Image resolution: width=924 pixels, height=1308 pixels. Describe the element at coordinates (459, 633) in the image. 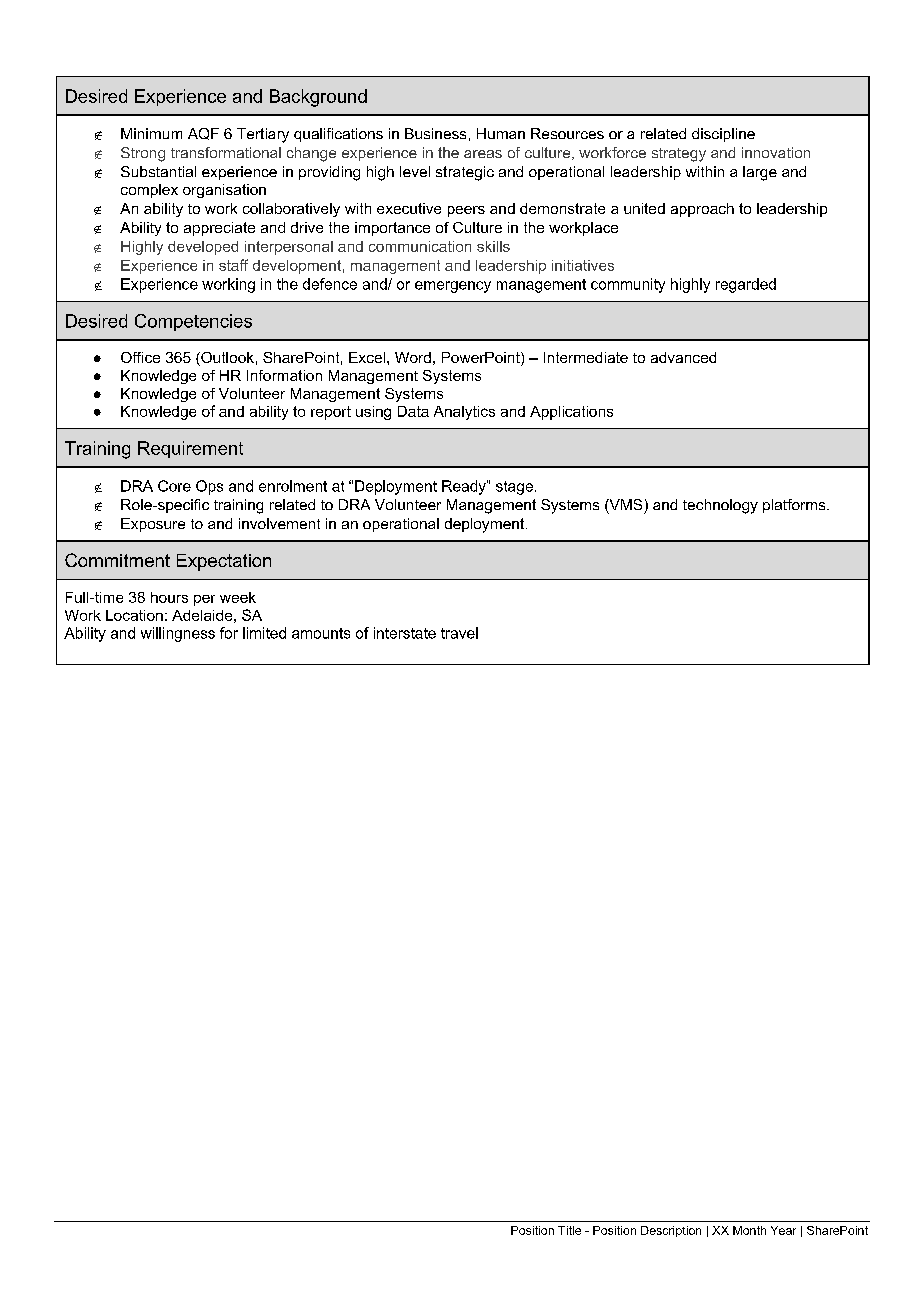

I see `travel` at that location.
